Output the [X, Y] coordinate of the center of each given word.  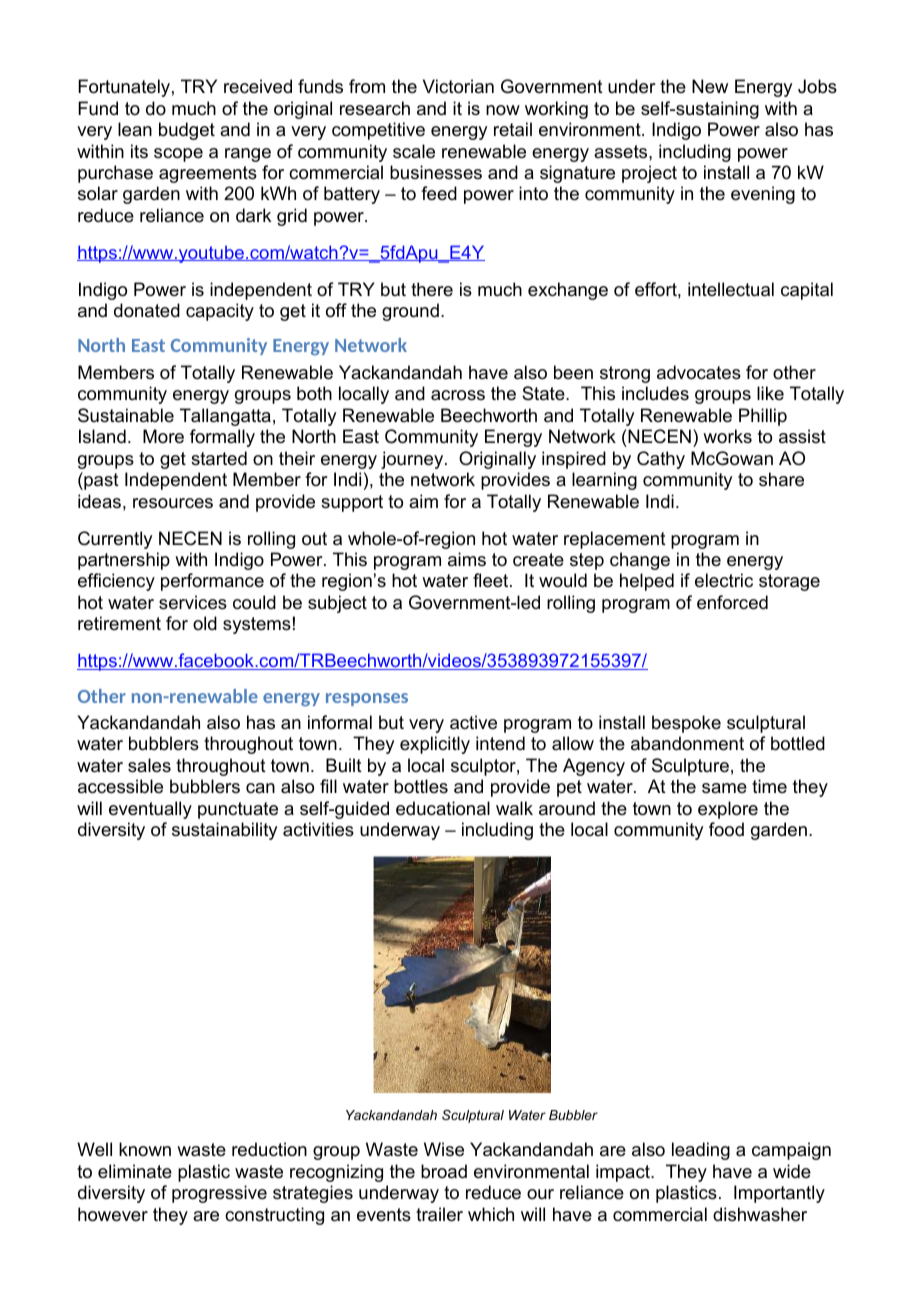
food [726, 829]
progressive [219, 1194]
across [458, 395]
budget [187, 131]
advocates [699, 372]
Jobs [817, 86]
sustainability [224, 831]
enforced [732, 602]
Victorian [458, 86]
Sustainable [126, 415]
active [473, 722]
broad [444, 1171]
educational [443, 808]
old [205, 623]
